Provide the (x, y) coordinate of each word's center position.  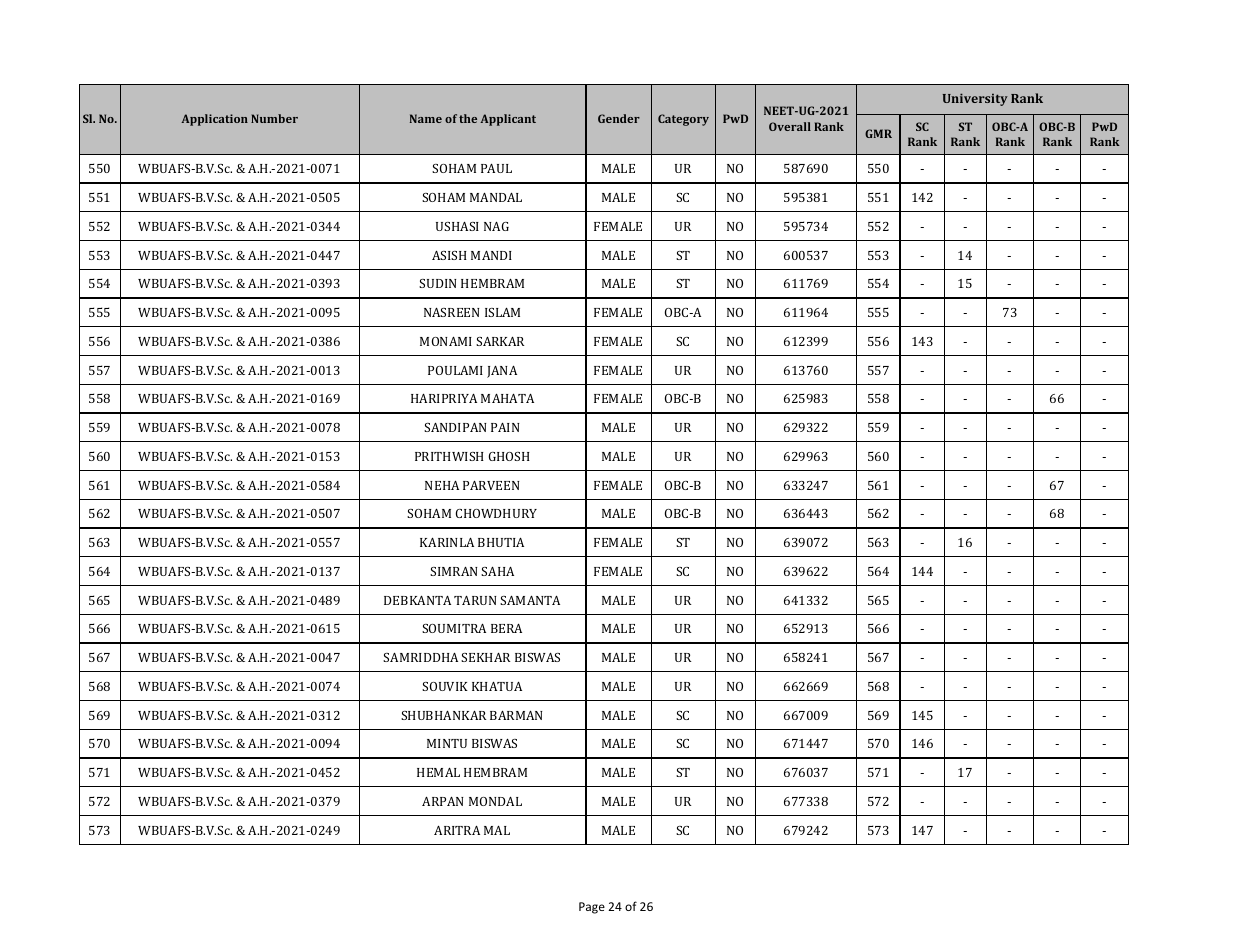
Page (592, 908)
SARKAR (500, 341)
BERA (506, 628)
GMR (878, 133)
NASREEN (451, 312)
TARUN (475, 600)
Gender (619, 118)
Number (274, 118)
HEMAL (438, 772)
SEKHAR (486, 657)
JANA (502, 372)
